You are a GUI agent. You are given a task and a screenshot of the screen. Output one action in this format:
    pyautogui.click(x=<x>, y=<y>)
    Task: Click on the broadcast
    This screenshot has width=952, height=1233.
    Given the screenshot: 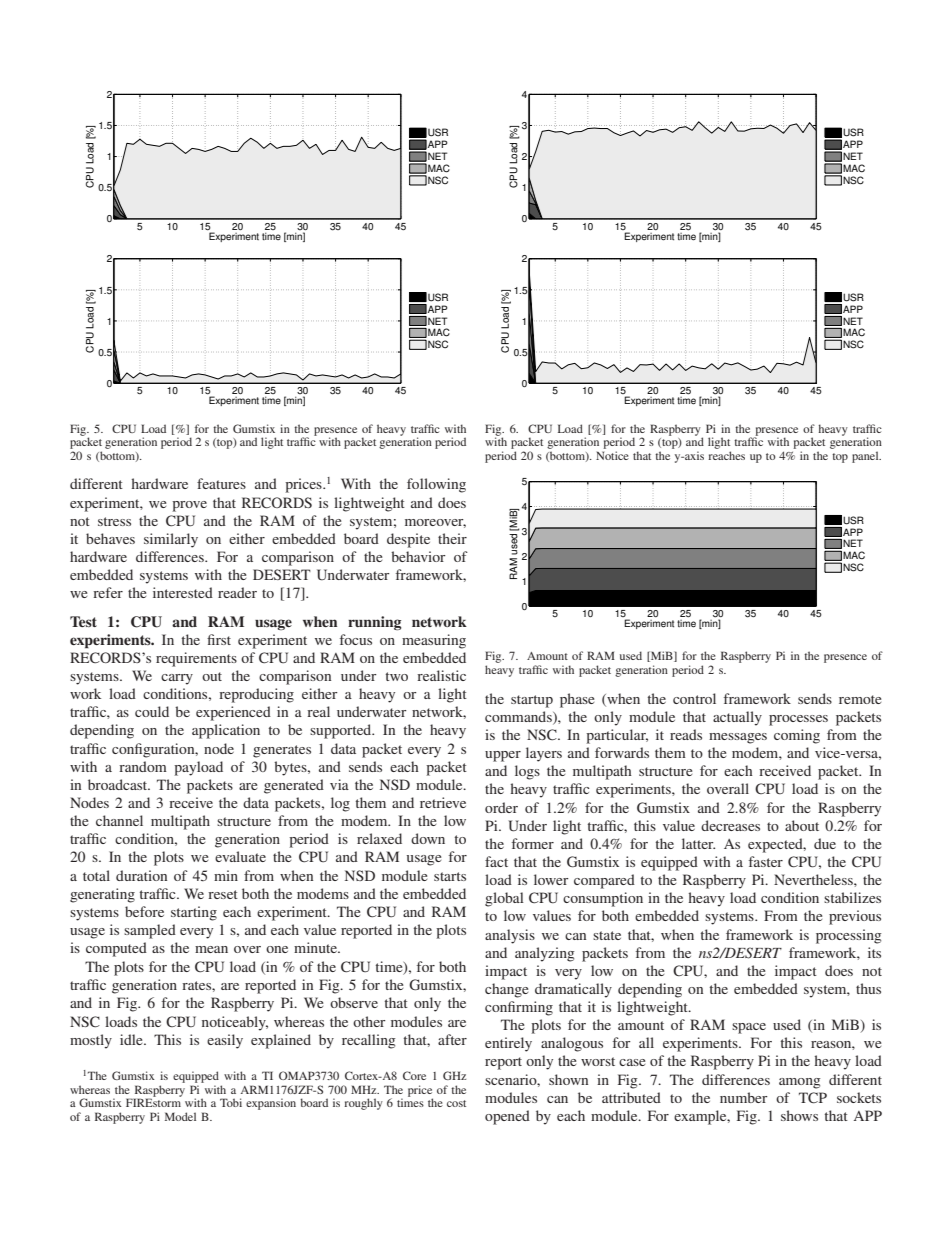 What is the action you would take?
    pyautogui.click(x=119, y=784)
